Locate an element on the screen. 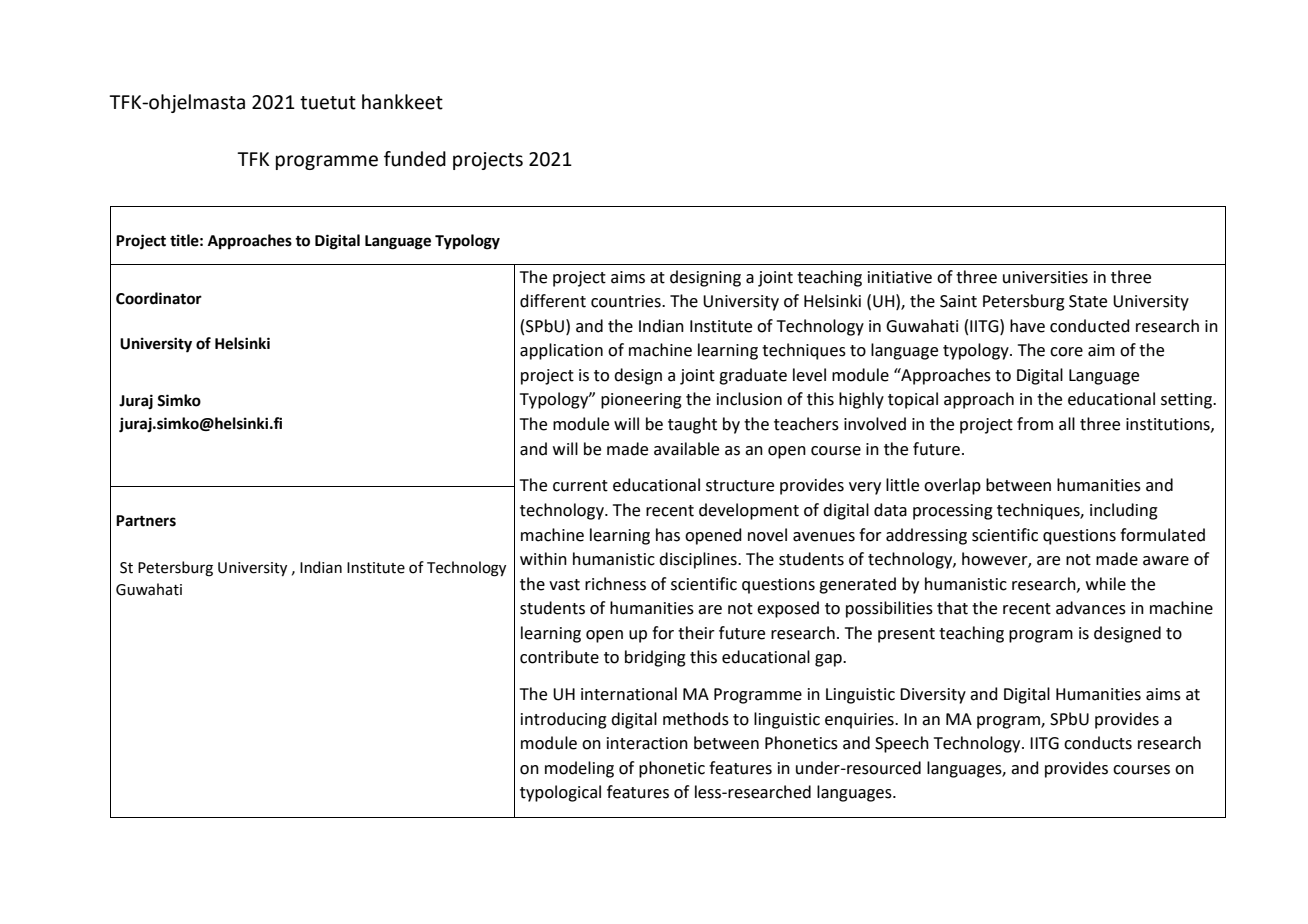 Image resolution: width=1308 pixels, height=924 pixels. advances is located at coordinates (1091, 608).
